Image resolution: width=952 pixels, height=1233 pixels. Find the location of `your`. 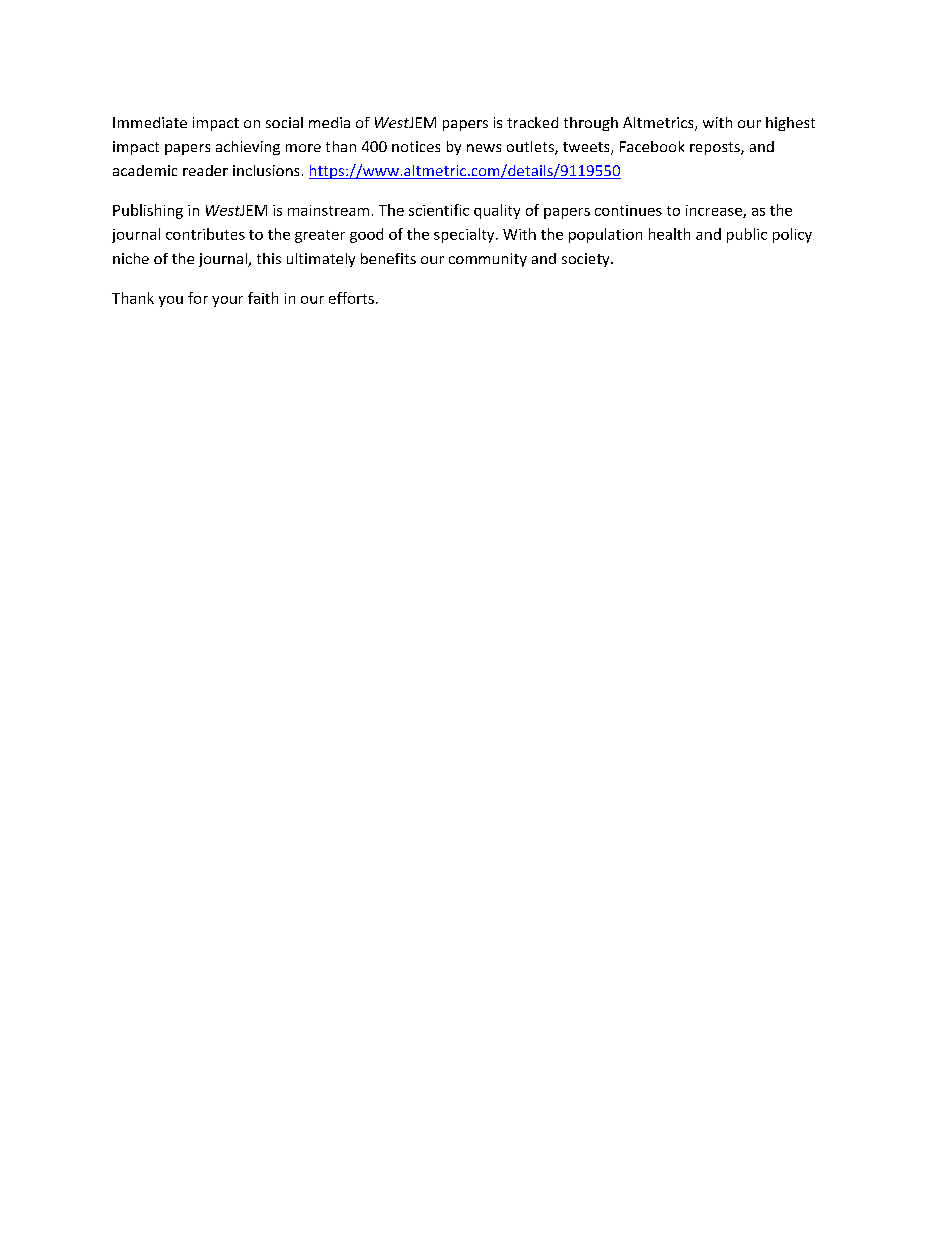

your is located at coordinates (227, 301).
